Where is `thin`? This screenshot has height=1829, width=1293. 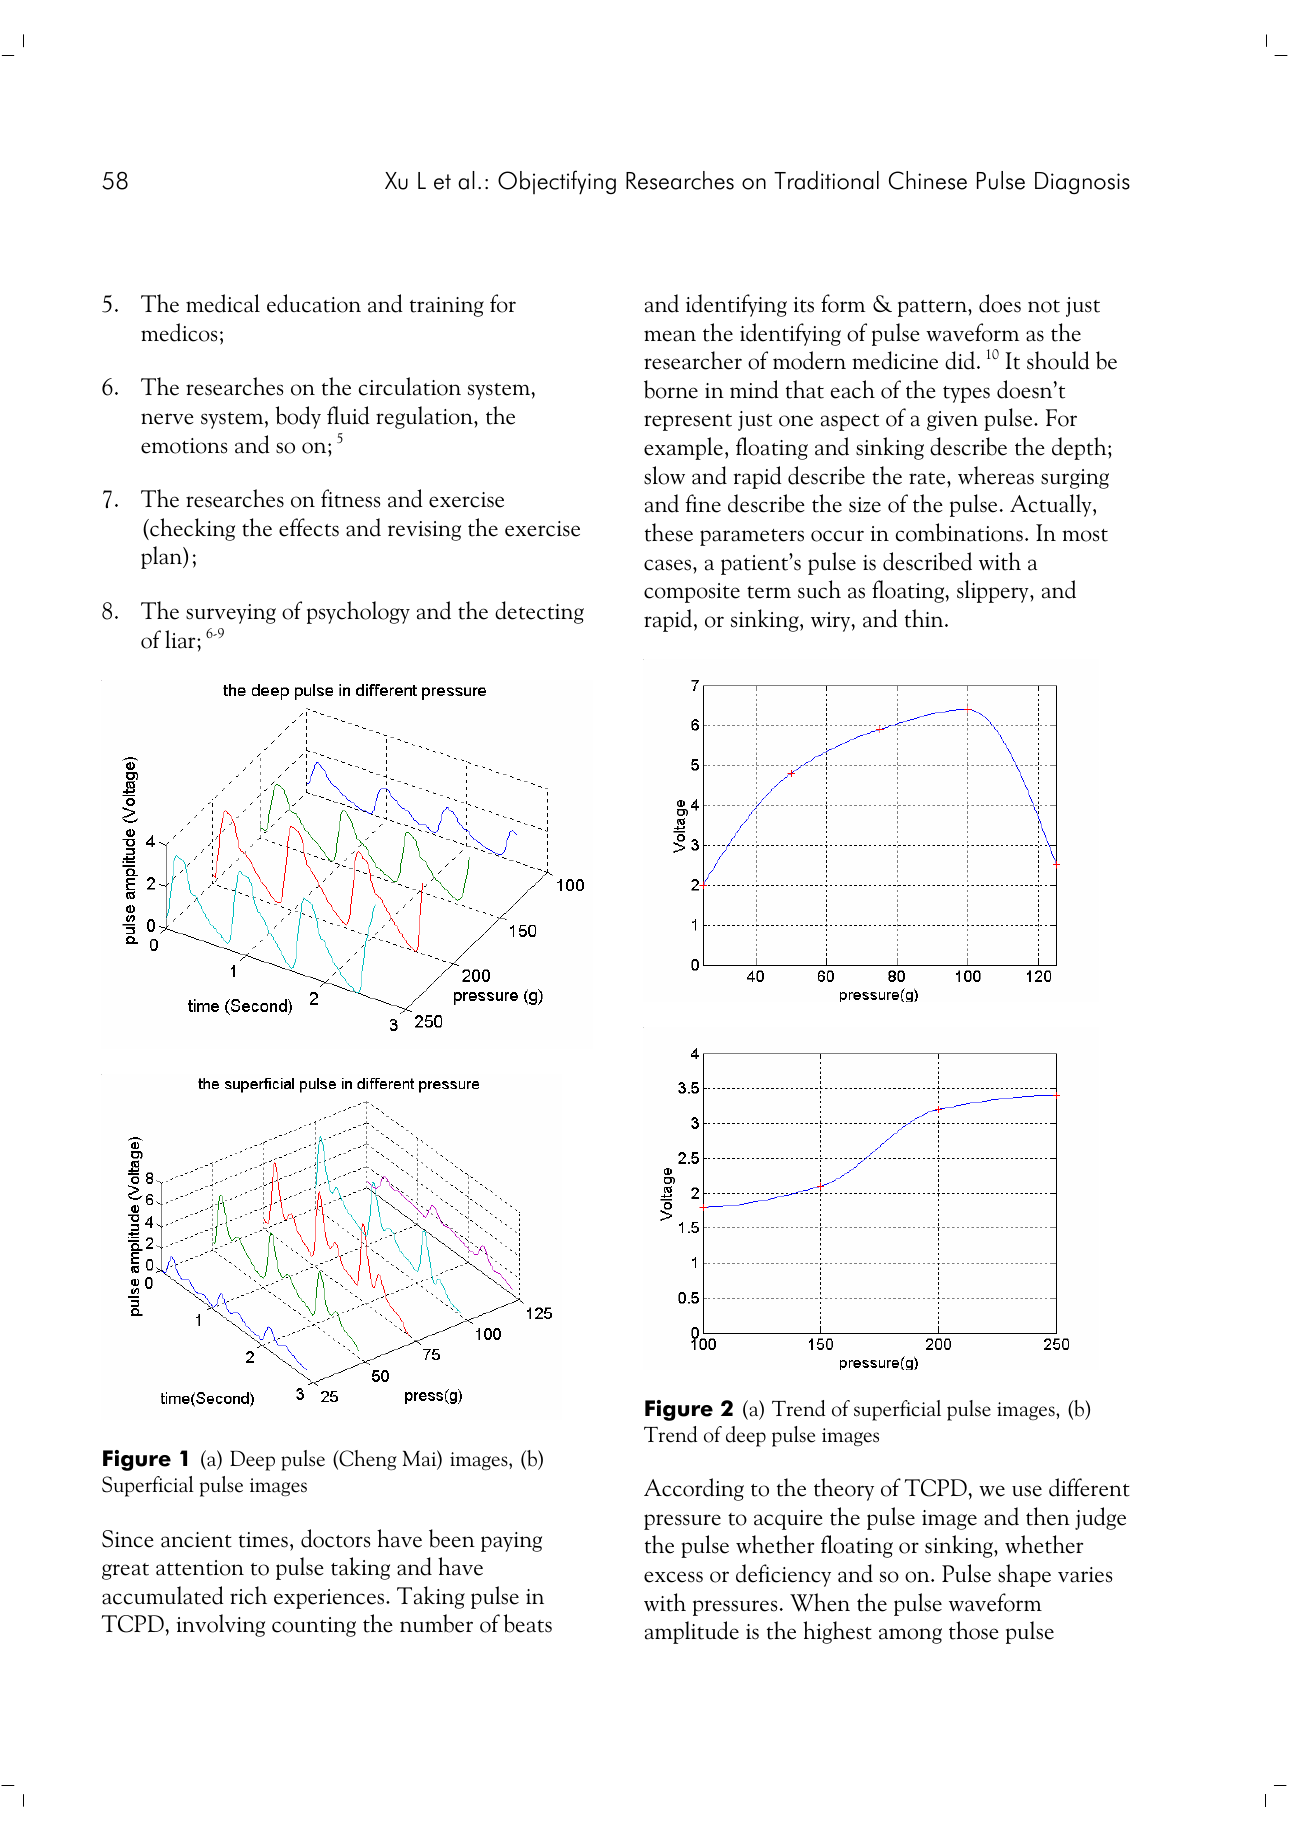
thin is located at coordinates (925, 618).
